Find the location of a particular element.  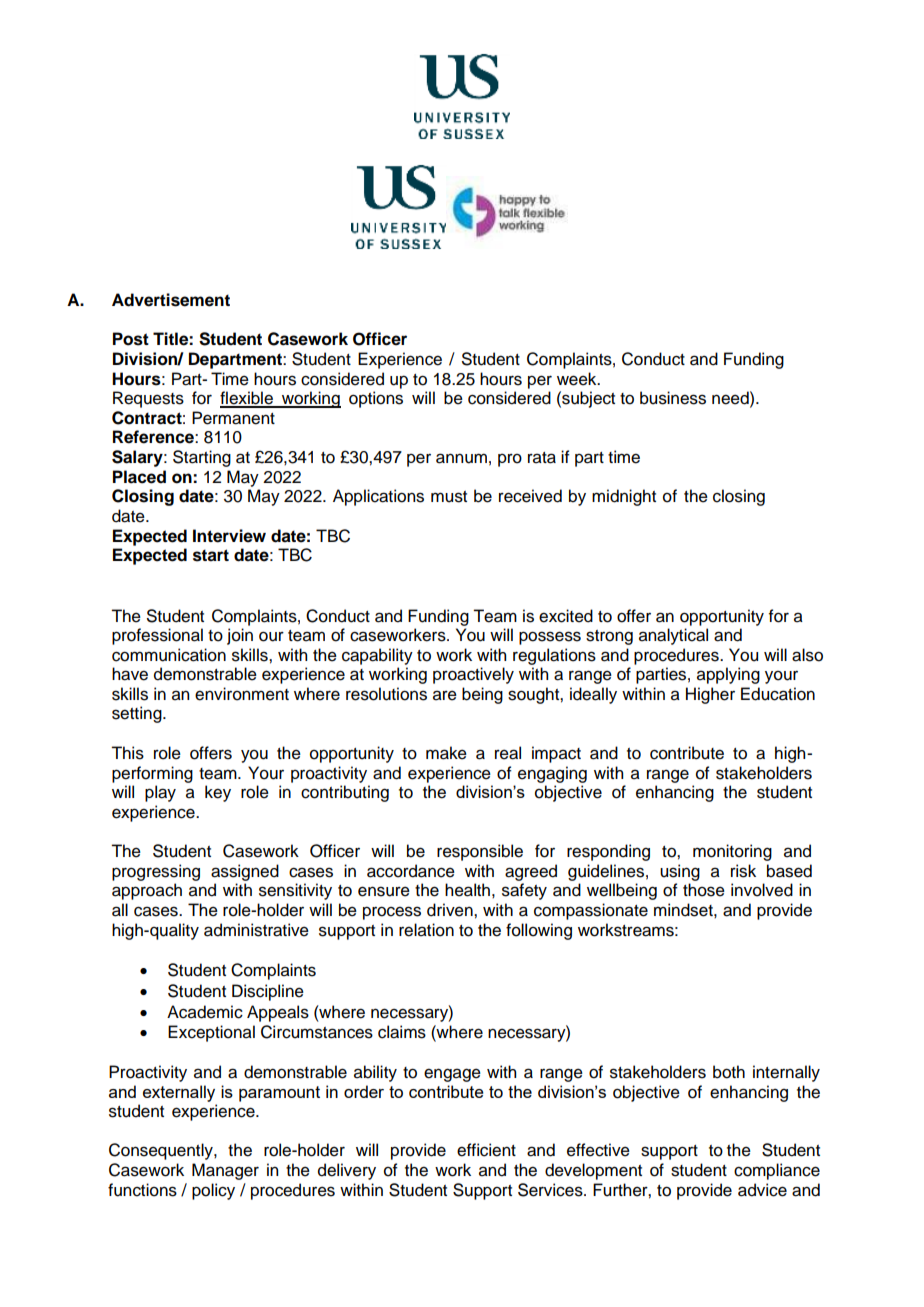

week is located at coordinates (578, 379).
